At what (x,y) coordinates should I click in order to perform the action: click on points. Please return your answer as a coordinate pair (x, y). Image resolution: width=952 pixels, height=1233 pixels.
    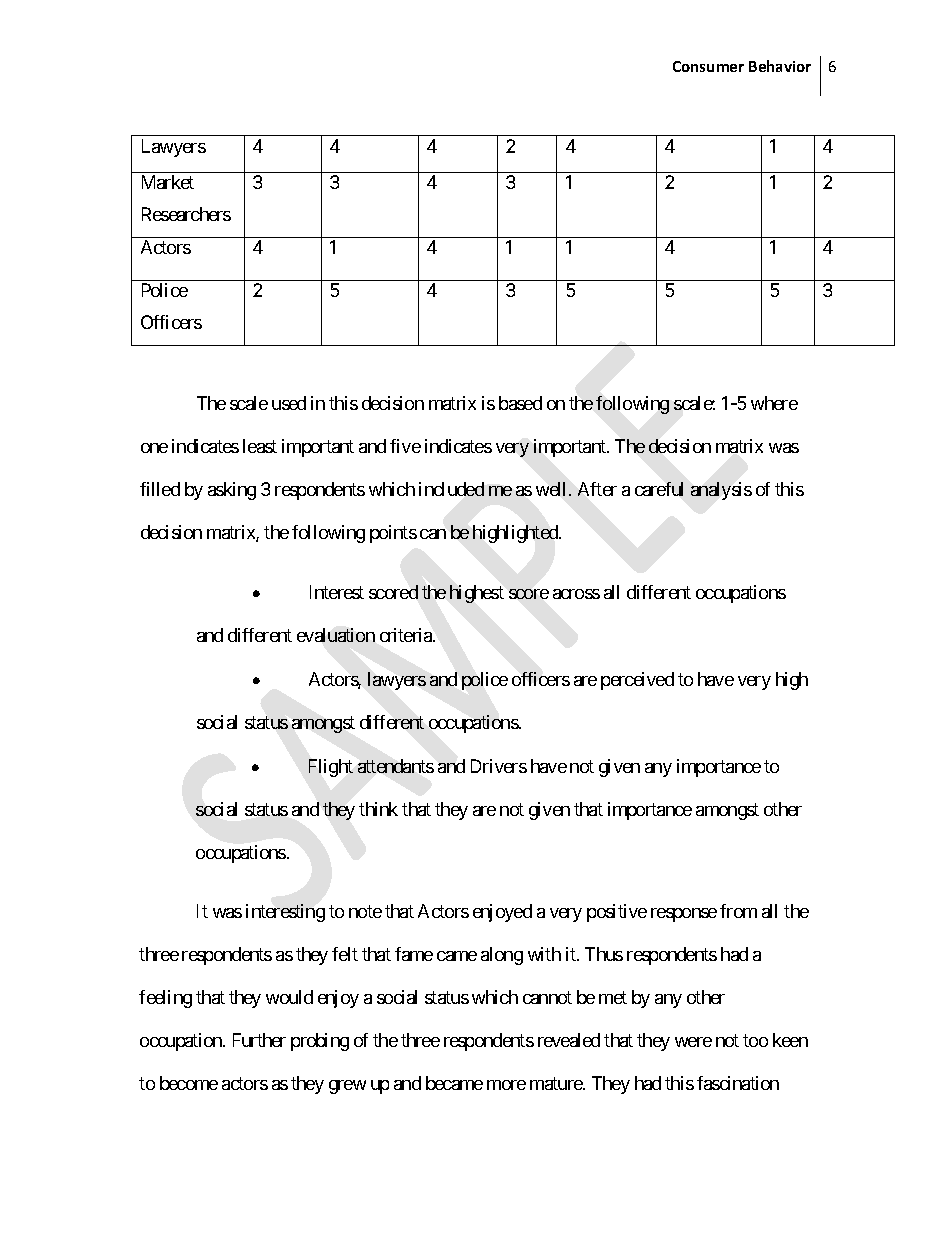
    Looking at the image, I should click on (393, 534).
